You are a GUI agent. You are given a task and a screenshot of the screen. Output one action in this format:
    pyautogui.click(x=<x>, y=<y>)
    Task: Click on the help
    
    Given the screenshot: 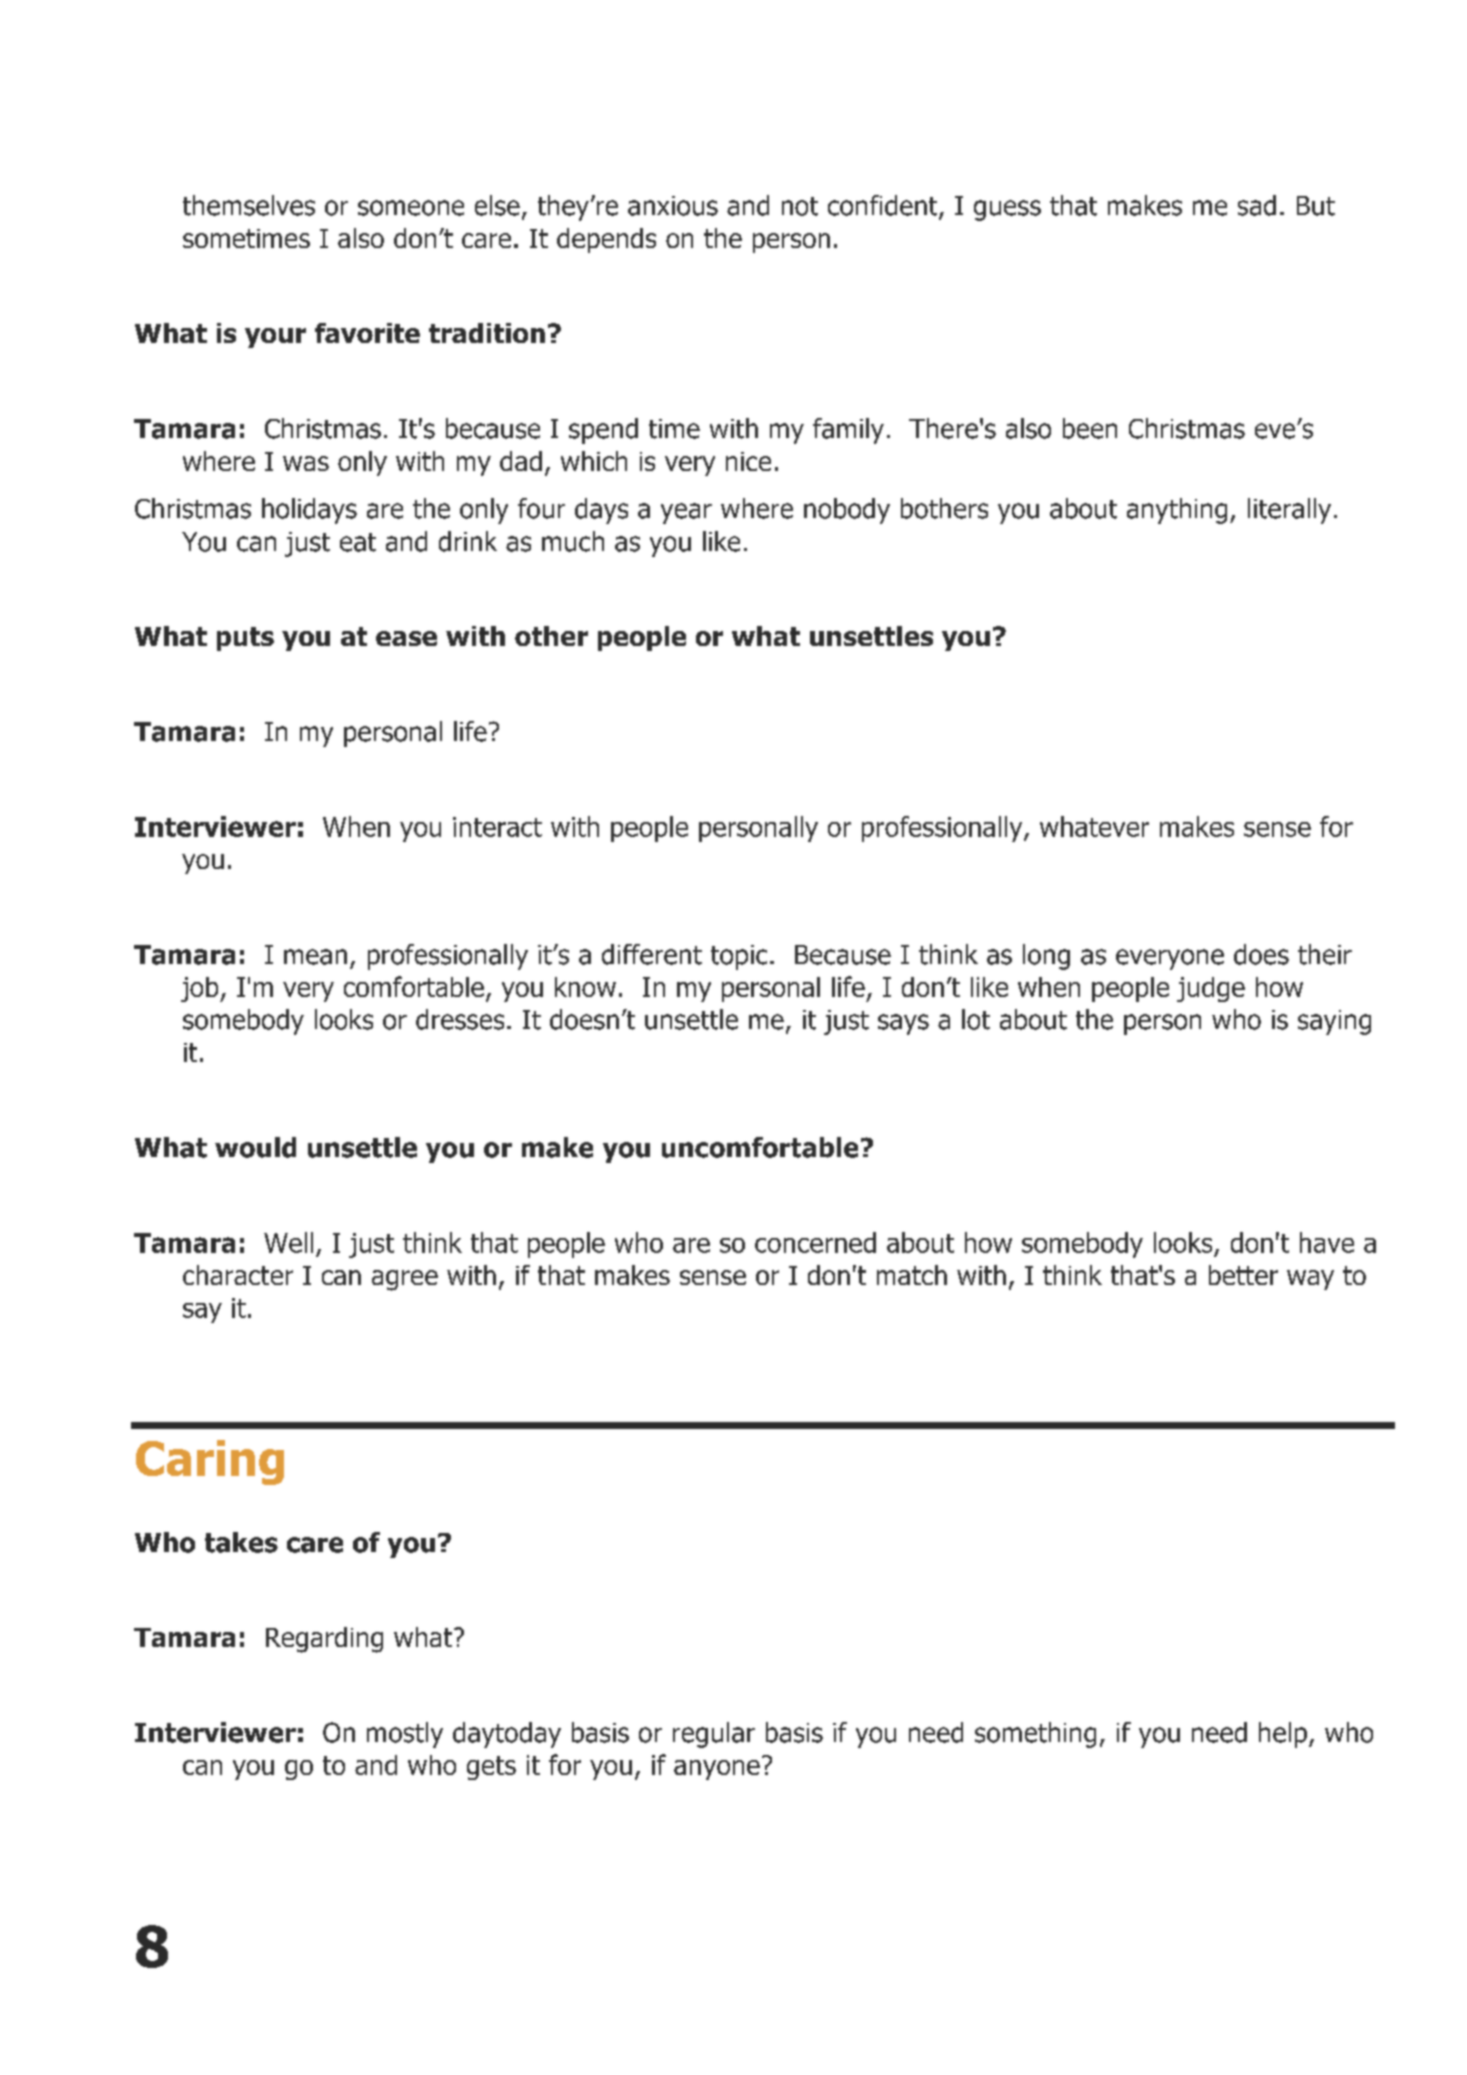 What is the action you would take?
    pyautogui.click(x=1283, y=1735)
